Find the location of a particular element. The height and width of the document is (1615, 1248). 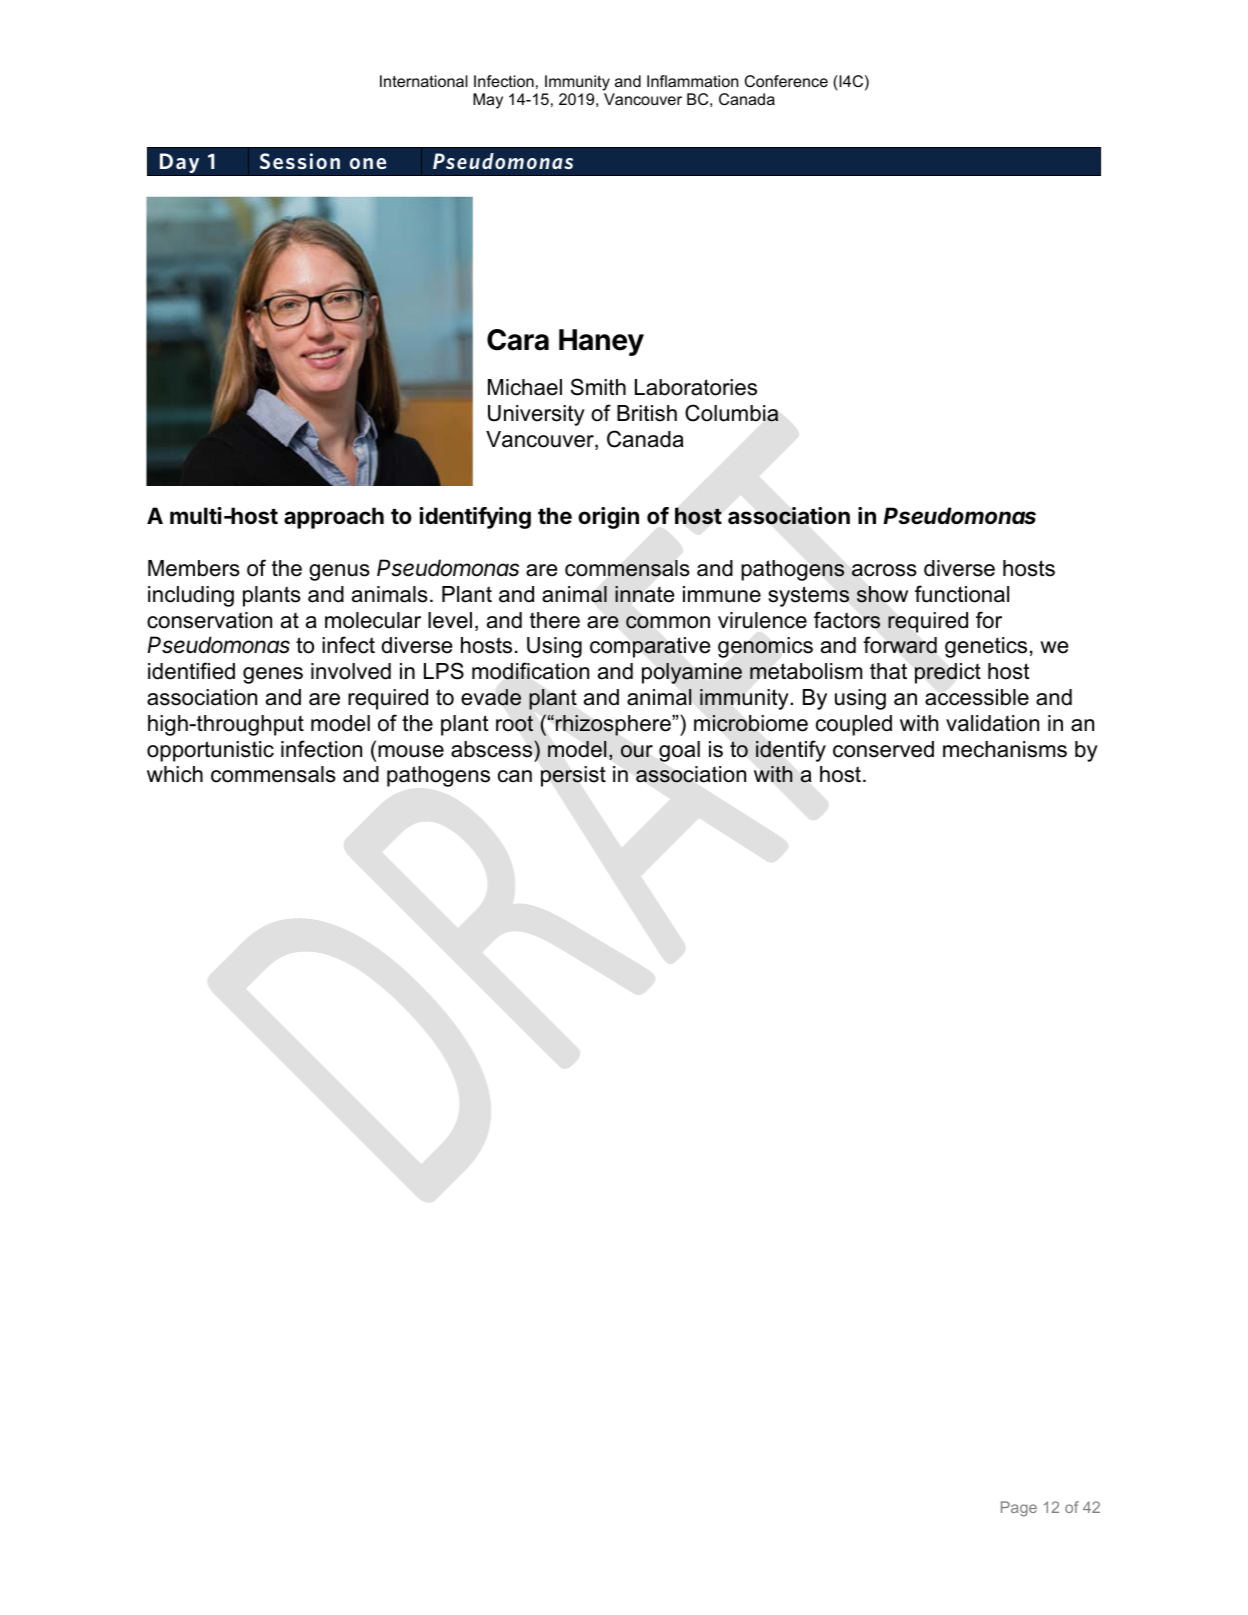

Conference is located at coordinates (786, 81).
